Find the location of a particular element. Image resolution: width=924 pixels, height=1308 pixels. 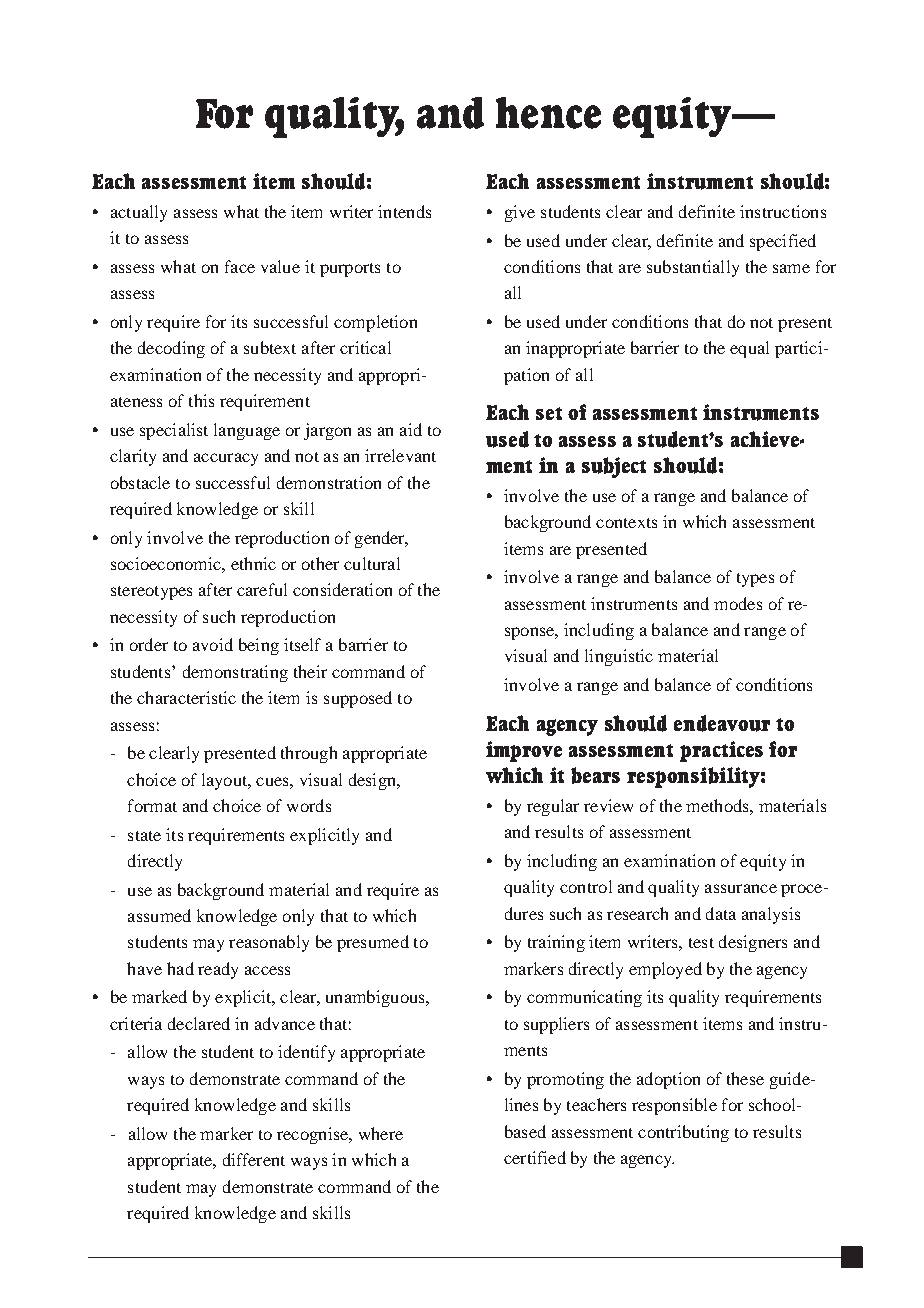

improve is located at coordinates (524, 751).
